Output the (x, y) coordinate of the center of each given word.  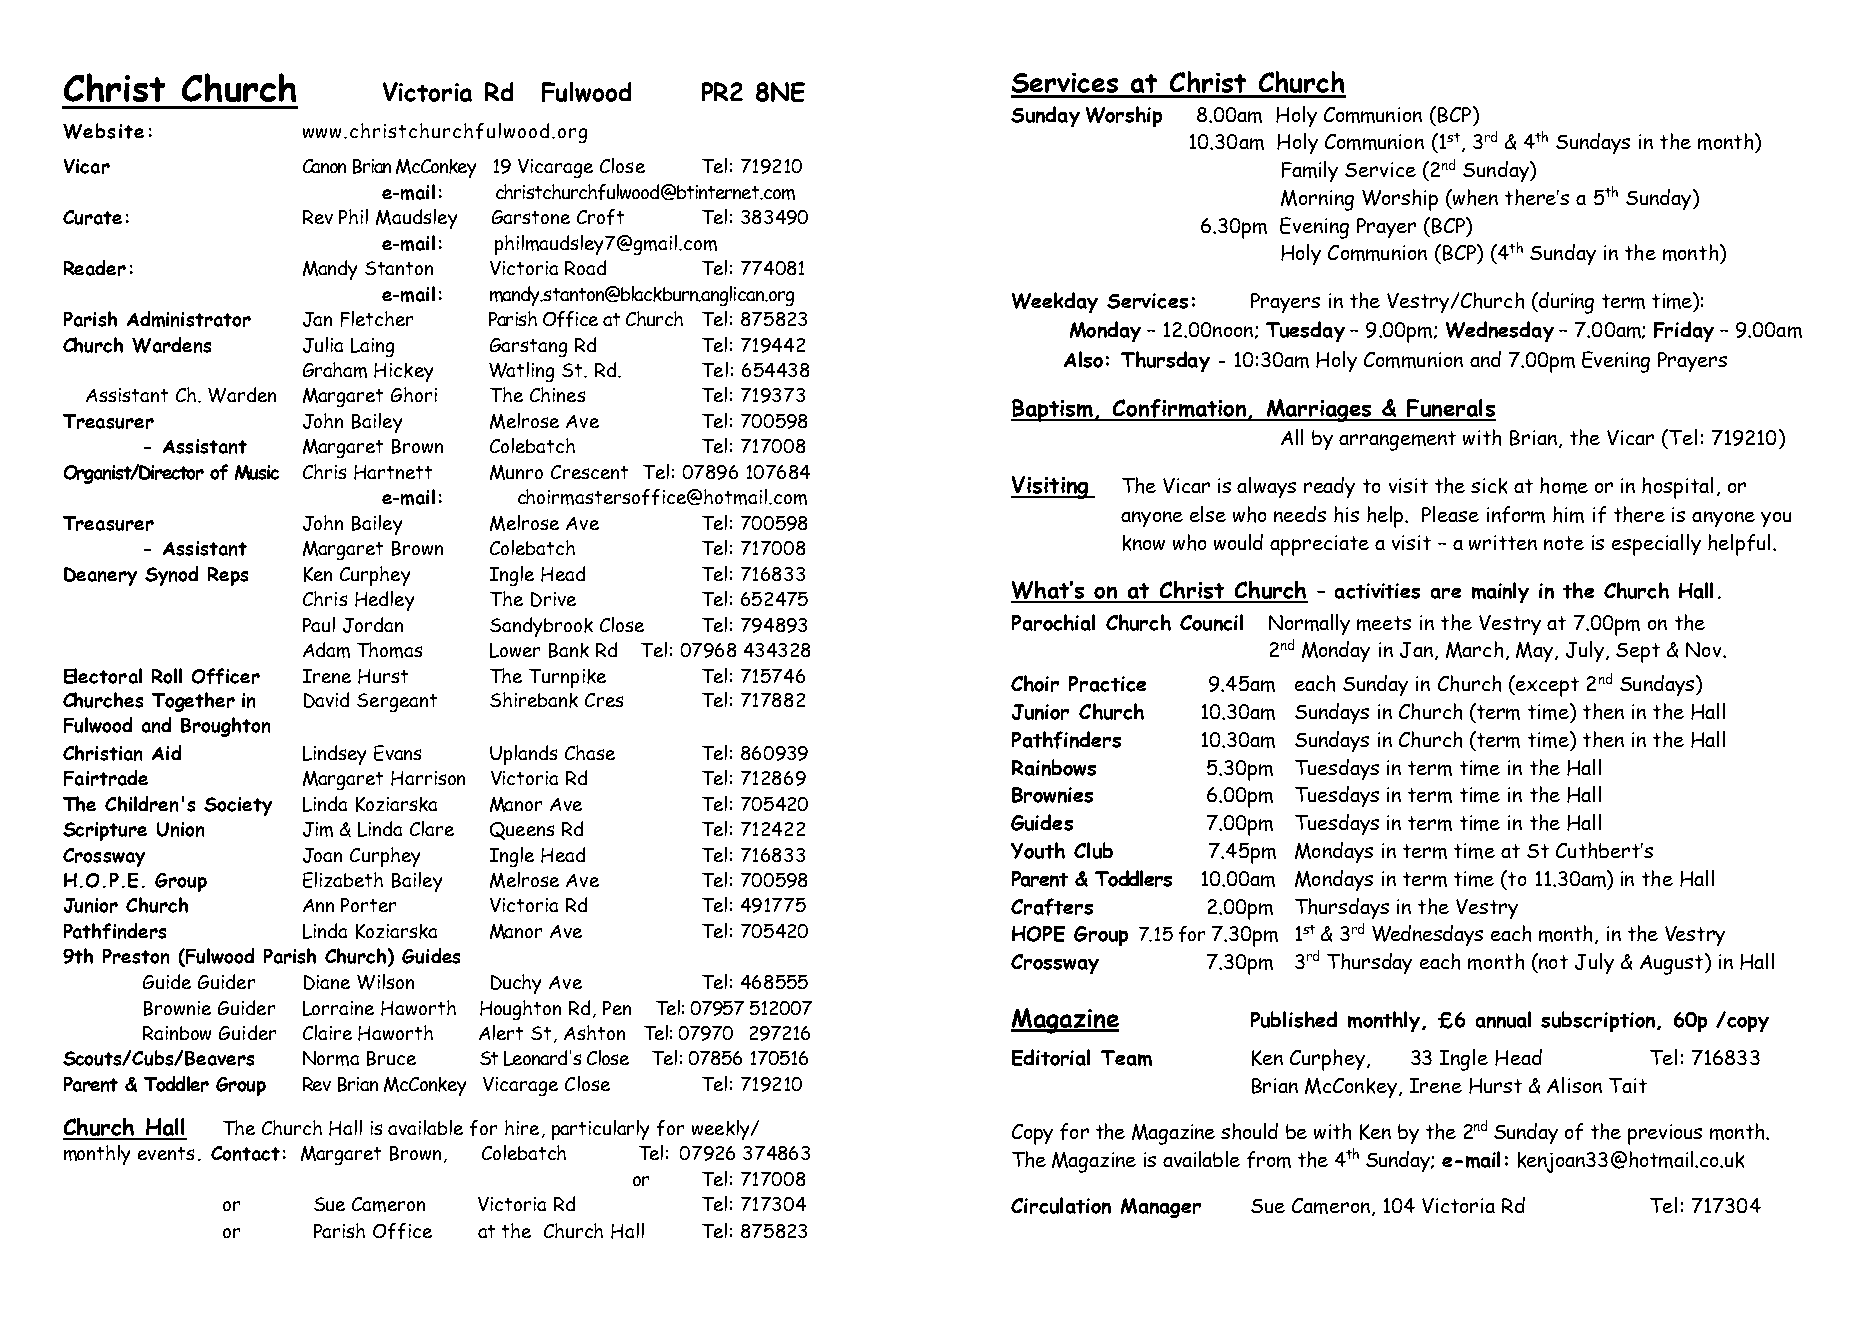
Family (1310, 171)
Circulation (1061, 1205)
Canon (324, 166)
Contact (245, 1153)
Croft (600, 217)
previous (1665, 1134)
